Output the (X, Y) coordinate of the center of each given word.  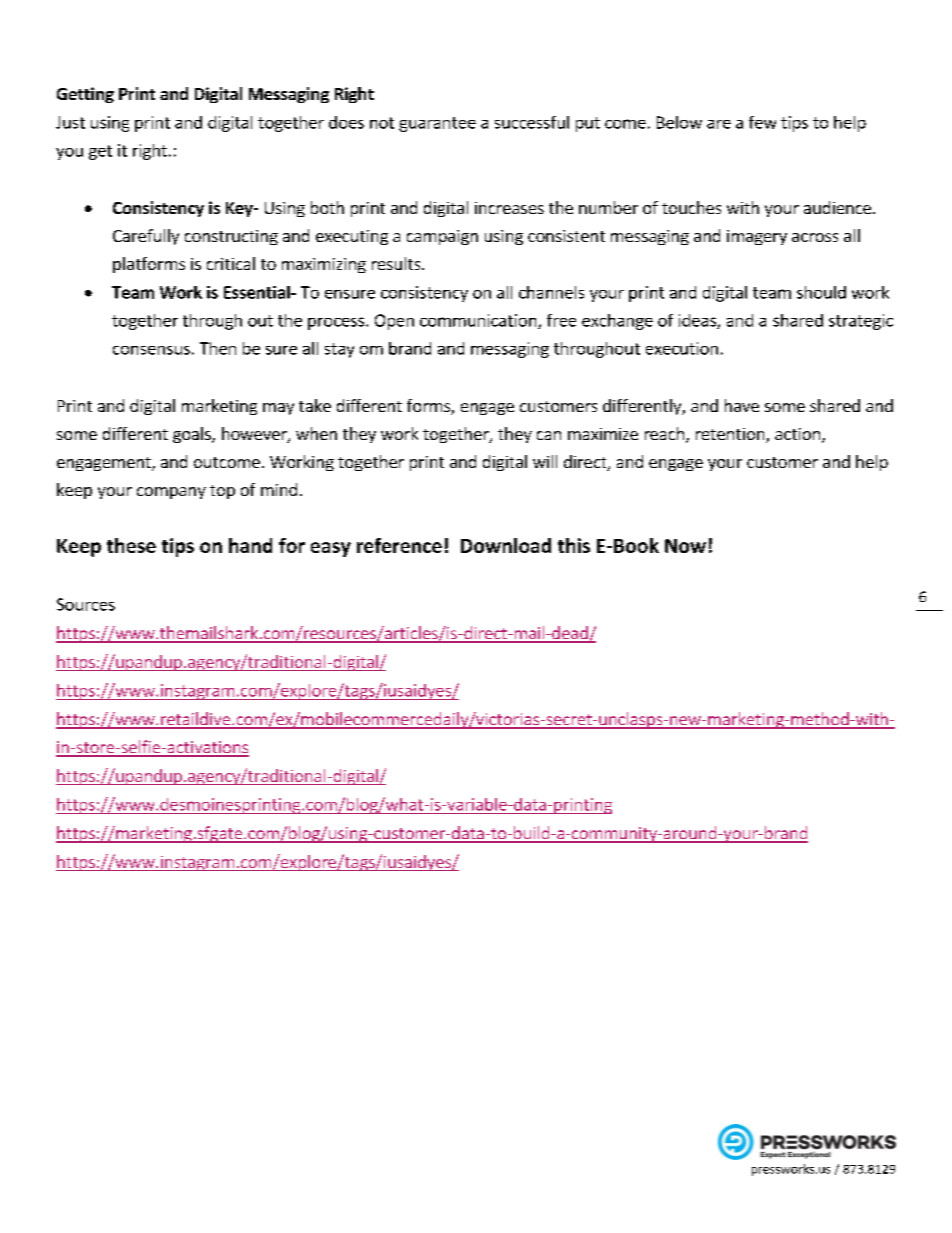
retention (731, 435)
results (397, 263)
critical (231, 263)
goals (193, 435)
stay (339, 350)
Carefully (146, 237)
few (762, 122)
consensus (151, 350)
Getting (85, 95)
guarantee (437, 124)
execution (682, 348)
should (821, 292)
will (545, 461)
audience (837, 207)
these (131, 545)
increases (509, 208)
